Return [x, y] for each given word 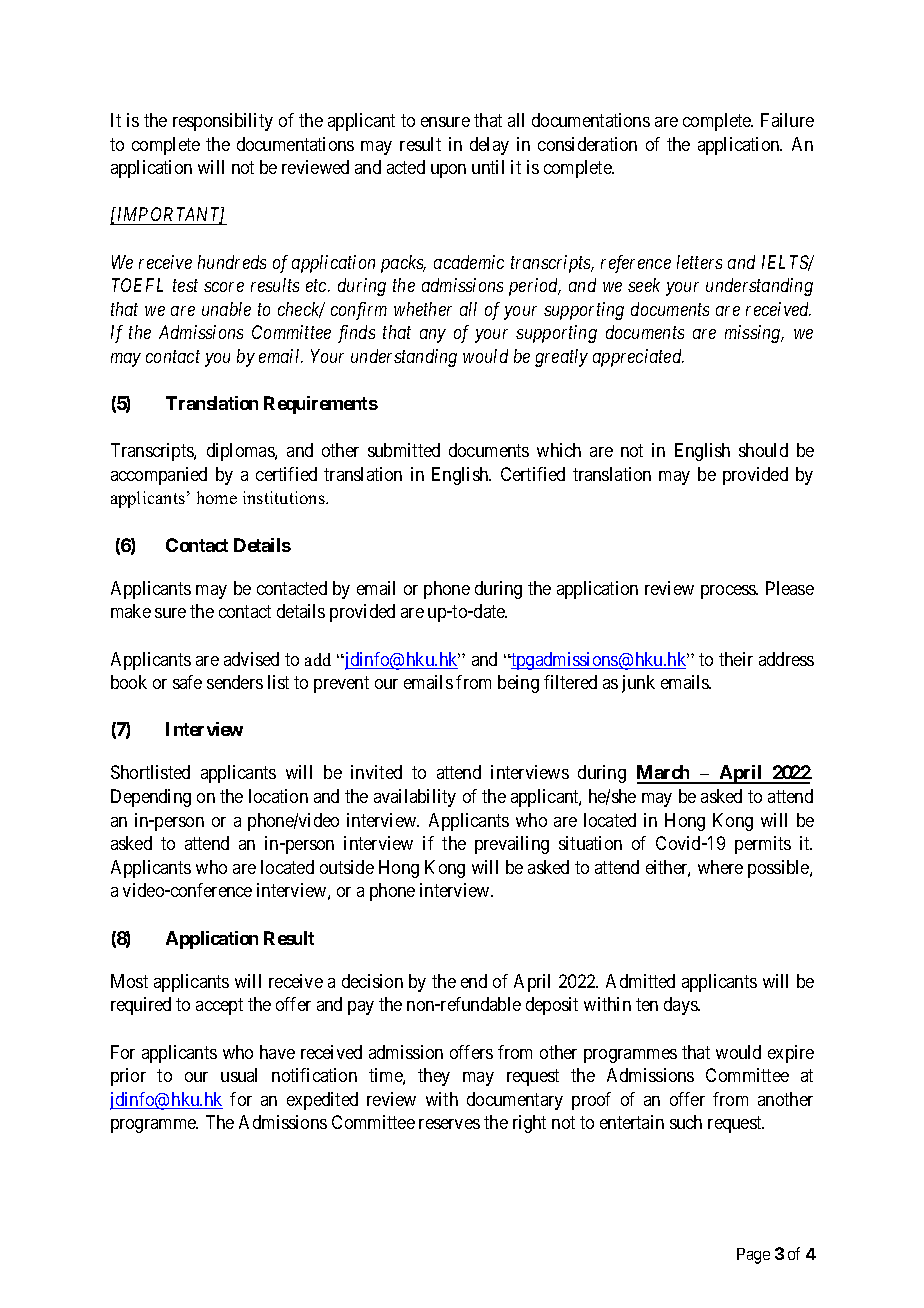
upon [448, 171]
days [681, 1006]
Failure [787, 120]
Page [753, 1256]
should [763, 450]
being [518, 684]
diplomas [241, 452]
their [736, 659]
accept [219, 1007]
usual [239, 1075]
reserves [449, 1124]
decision [372, 981]
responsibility [223, 122]
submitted [404, 450]
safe [187, 682]
